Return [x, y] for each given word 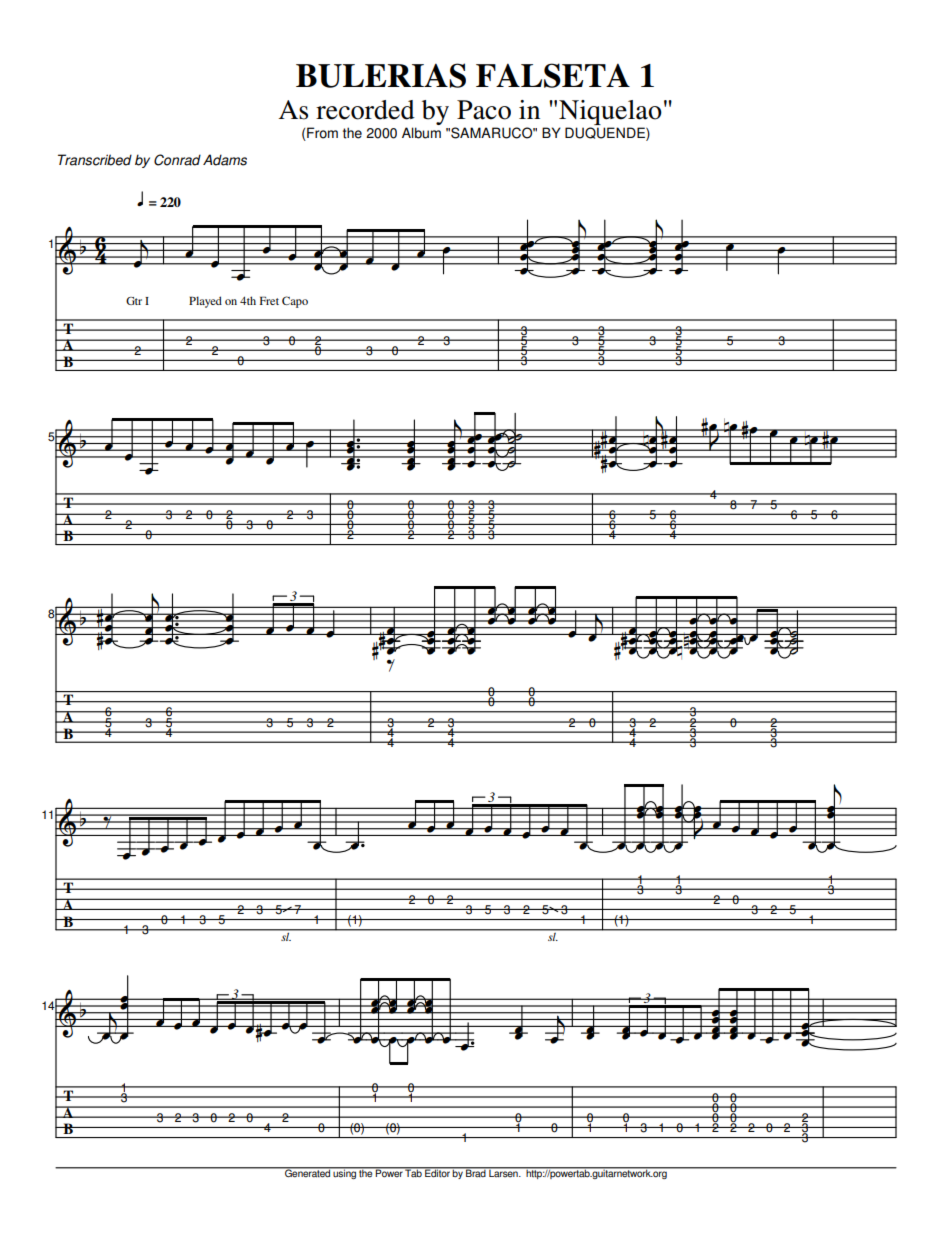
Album [421, 133]
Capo [295, 302]
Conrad [177, 160]
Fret [269, 300]
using [345, 1173]
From [321, 134]
